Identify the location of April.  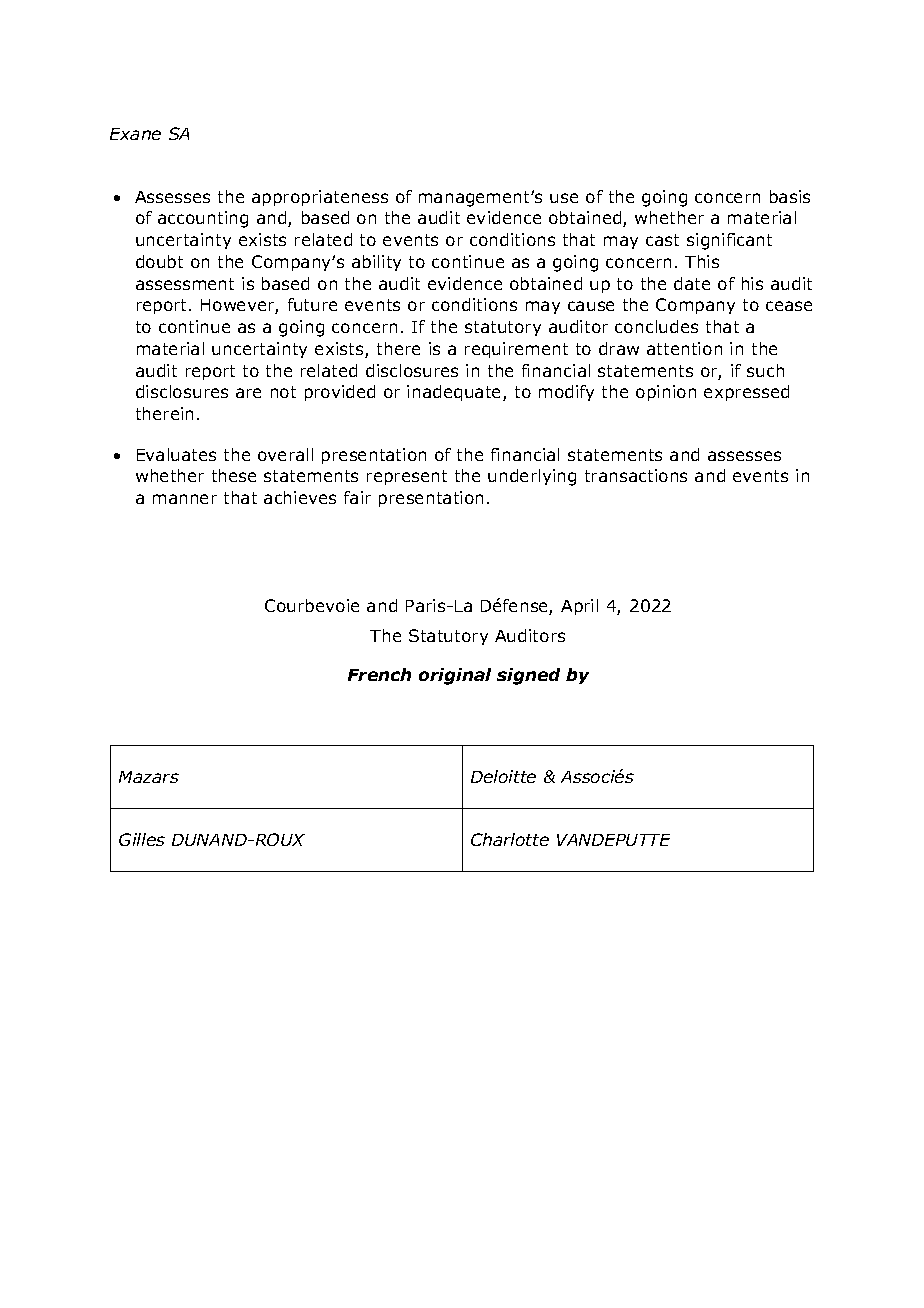
(579, 607).
